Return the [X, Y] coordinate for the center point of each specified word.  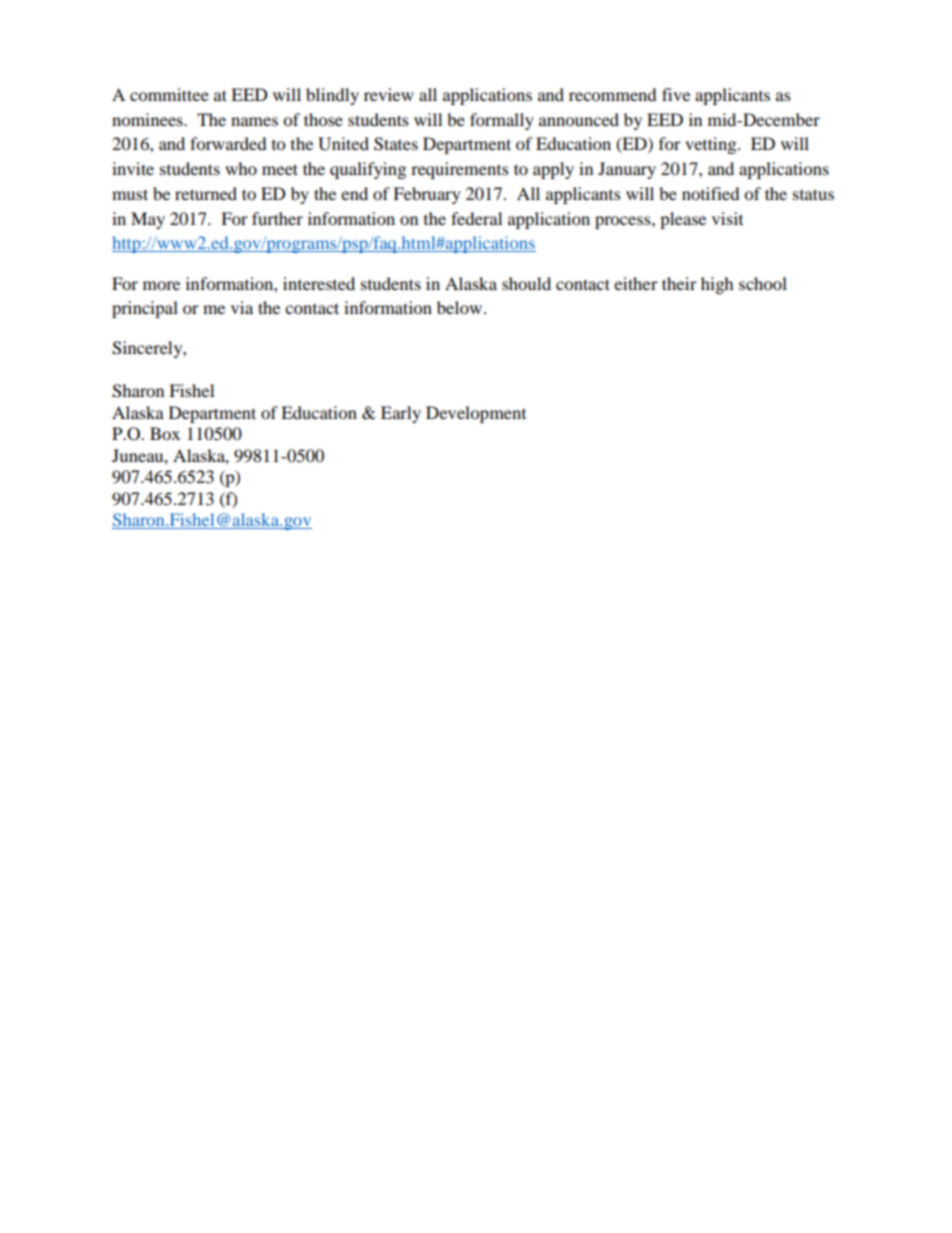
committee [169, 94]
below [459, 307]
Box [165, 433]
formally [502, 121]
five [676, 94]
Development [476, 414]
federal [476, 218]
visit [727, 218]
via [242, 307]
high [717, 285]
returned [206, 193]
